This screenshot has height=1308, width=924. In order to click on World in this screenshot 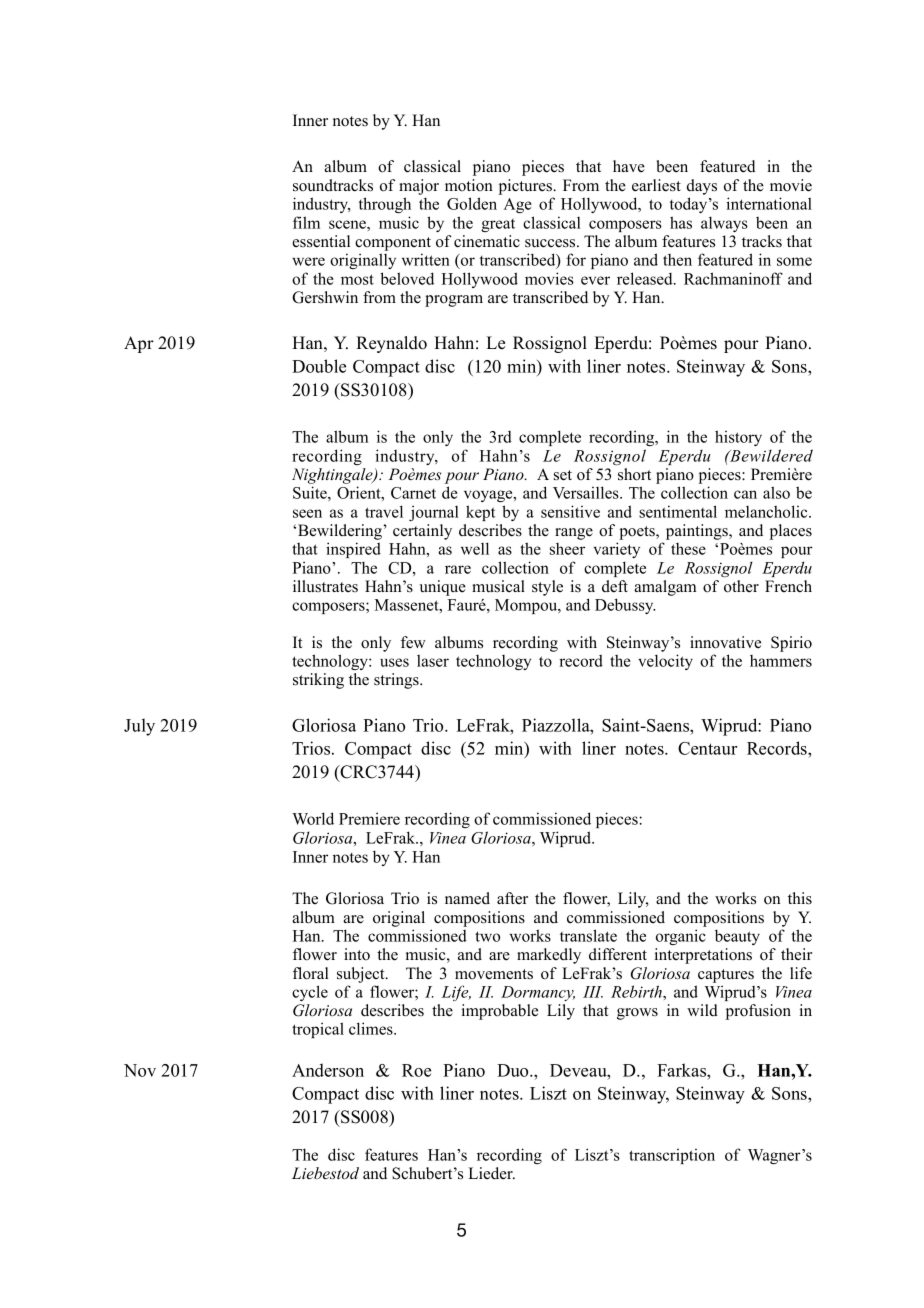, I will do `click(313, 818)`.
